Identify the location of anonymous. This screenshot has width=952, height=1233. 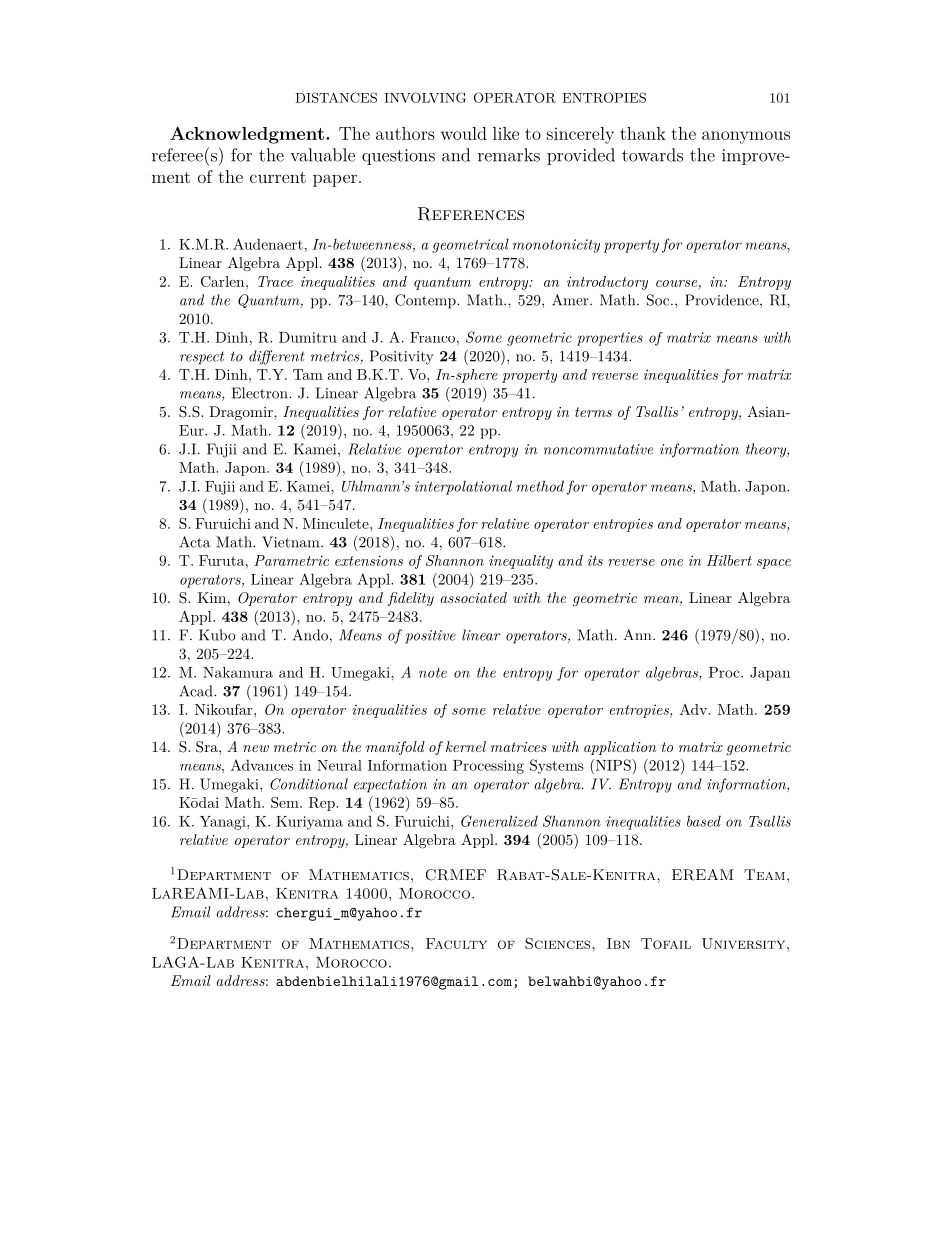
(746, 137).
